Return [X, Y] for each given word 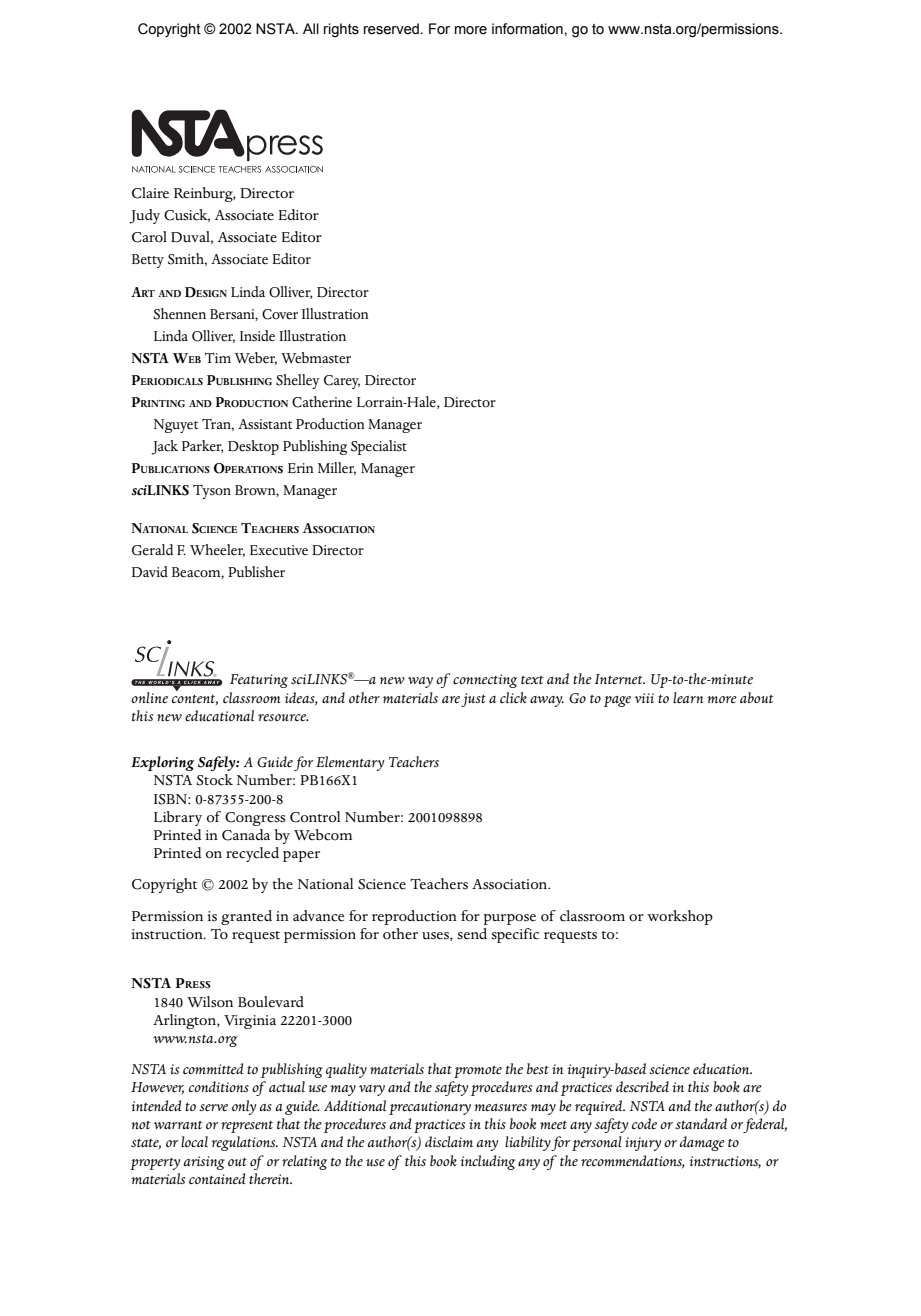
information [527, 29]
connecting [485, 681]
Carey [342, 382]
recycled [252, 854]
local [194, 1141]
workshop [680, 917]
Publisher [256, 572]
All [311, 28]
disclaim [449, 1141]
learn [688, 697]
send [472, 934]
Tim [218, 357]
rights [341, 30]
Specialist [379, 447]
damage [702, 1143]
